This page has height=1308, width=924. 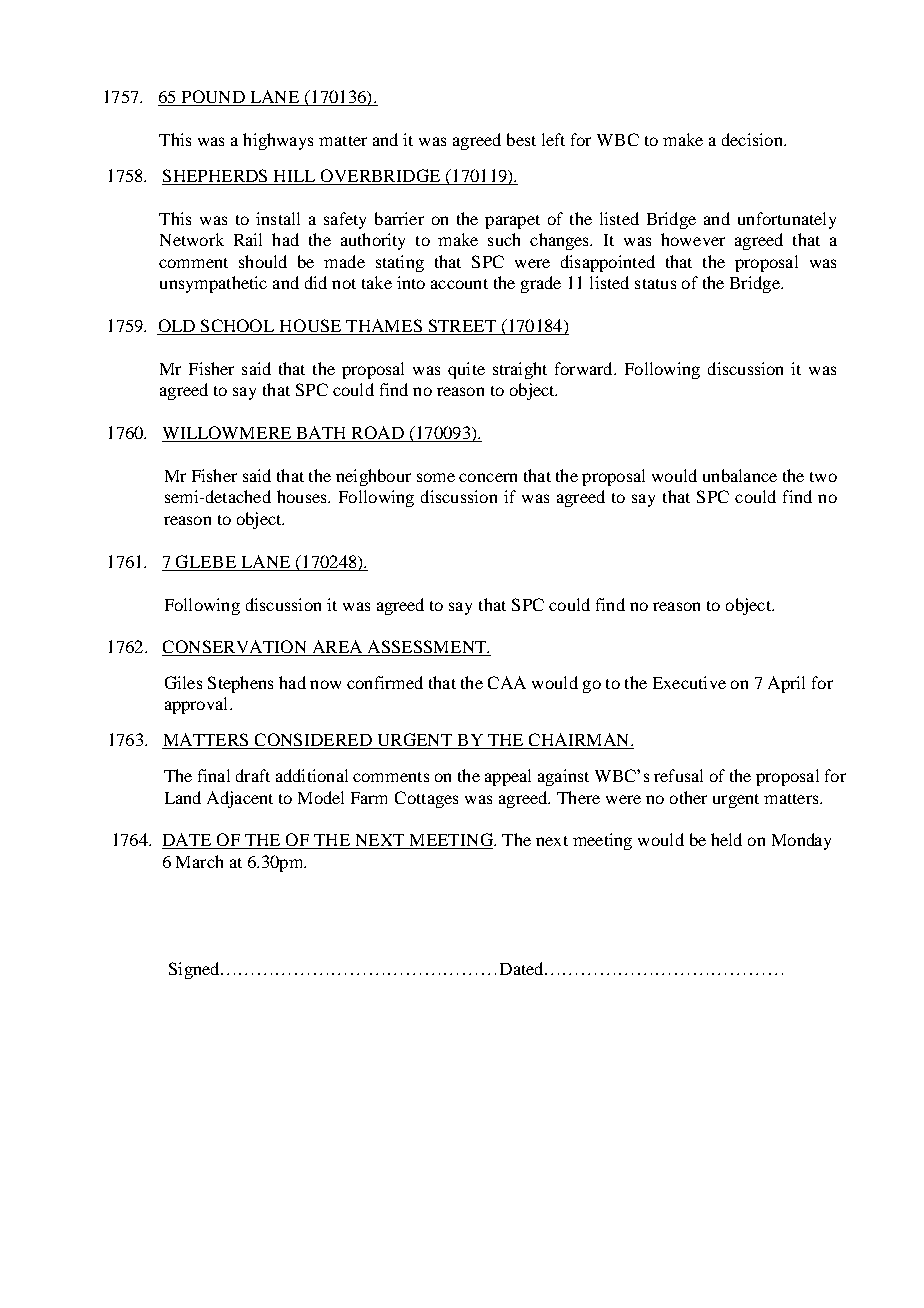 I want to click on Stephens, so click(x=240, y=684).
